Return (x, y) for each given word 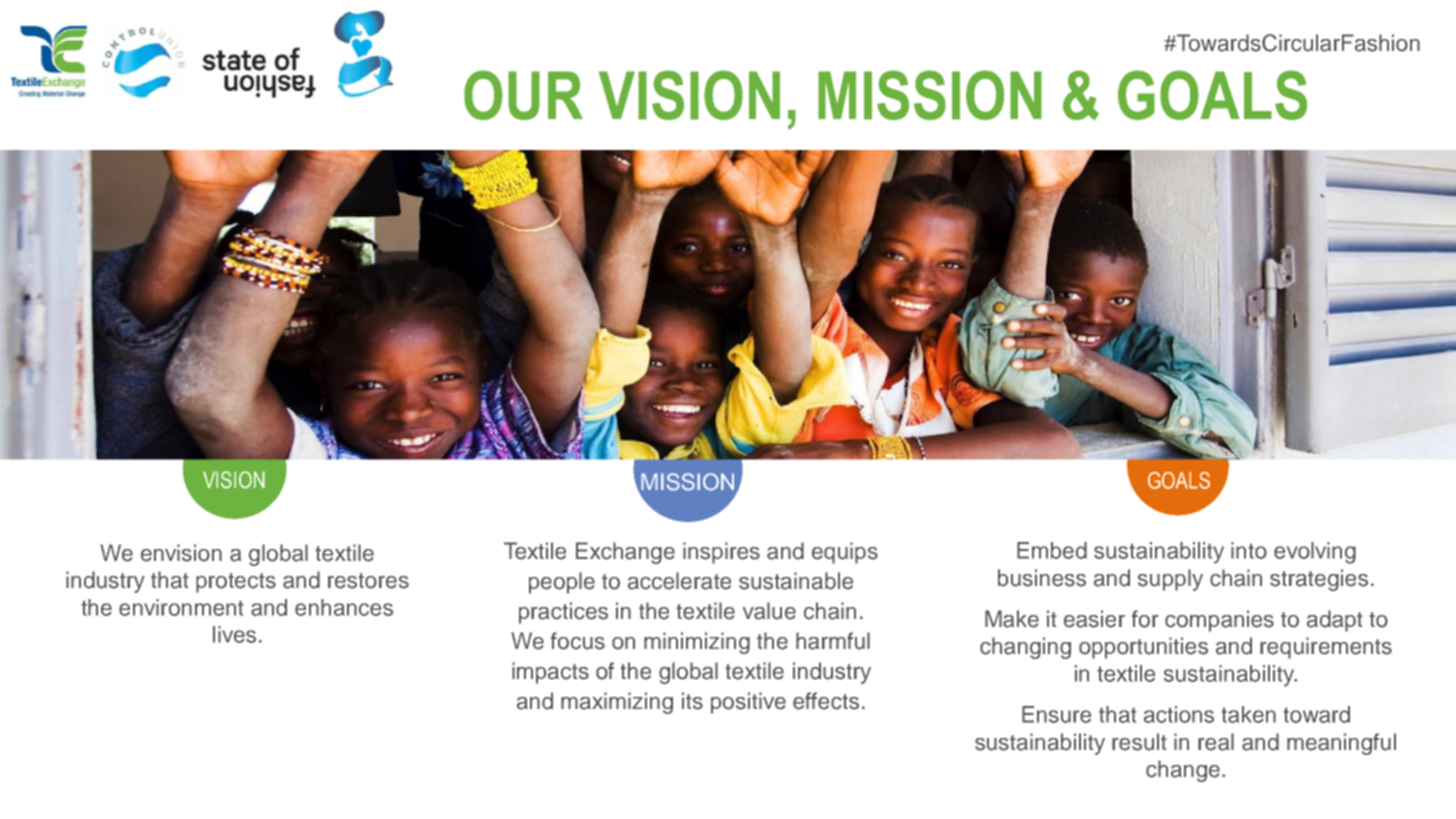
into (1249, 550)
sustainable (796, 581)
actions (1179, 714)
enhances (344, 607)
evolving (1315, 553)
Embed (1052, 550)
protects (236, 583)
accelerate (679, 581)
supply (1170, 580)
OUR (523, 95)
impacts (550, 673)
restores (368, 581)
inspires (721, 553)
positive (748, 703)
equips (845, 553)
